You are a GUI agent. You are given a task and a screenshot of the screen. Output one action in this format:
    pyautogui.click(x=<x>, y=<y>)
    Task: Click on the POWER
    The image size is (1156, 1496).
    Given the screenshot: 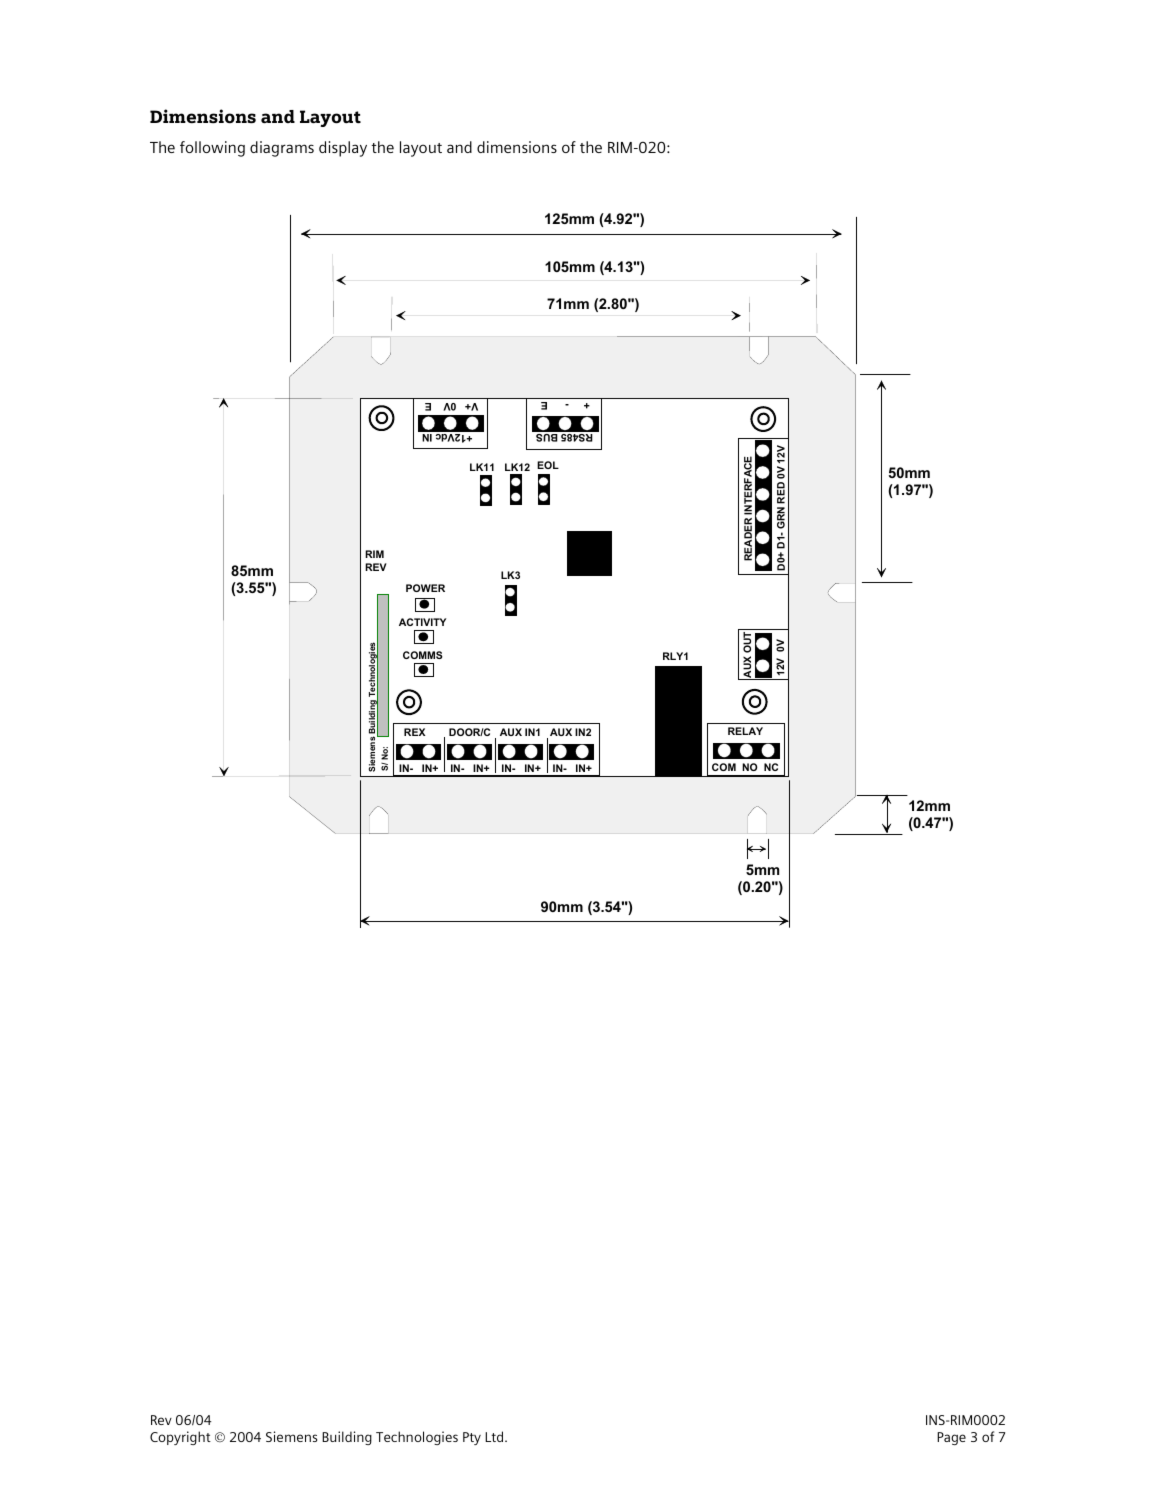 What is the action you would take?
    pyautogui.click(x=425, y=588)
